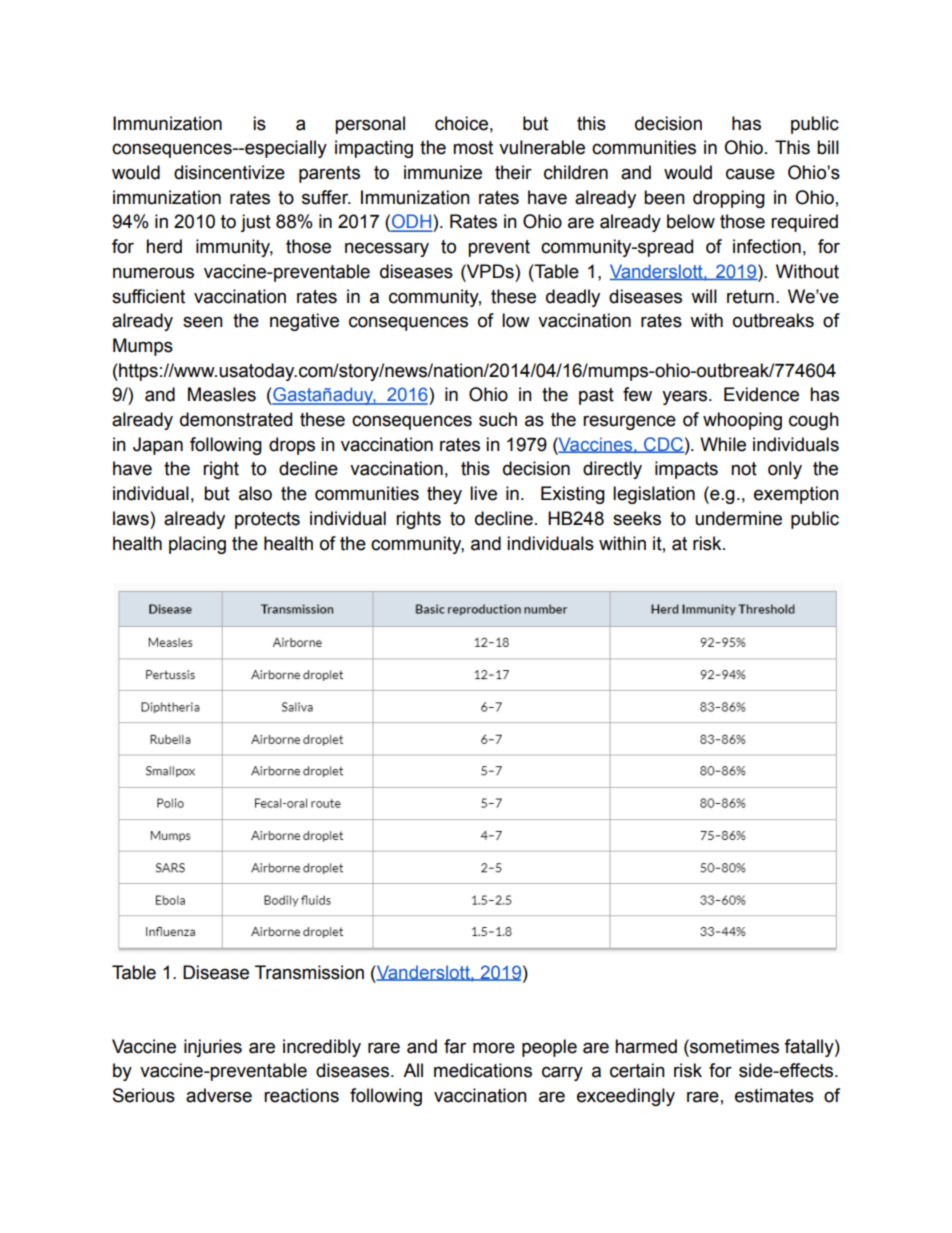 This page has height=1233, width=952. I want to click on undermine, so click(738, 518).
